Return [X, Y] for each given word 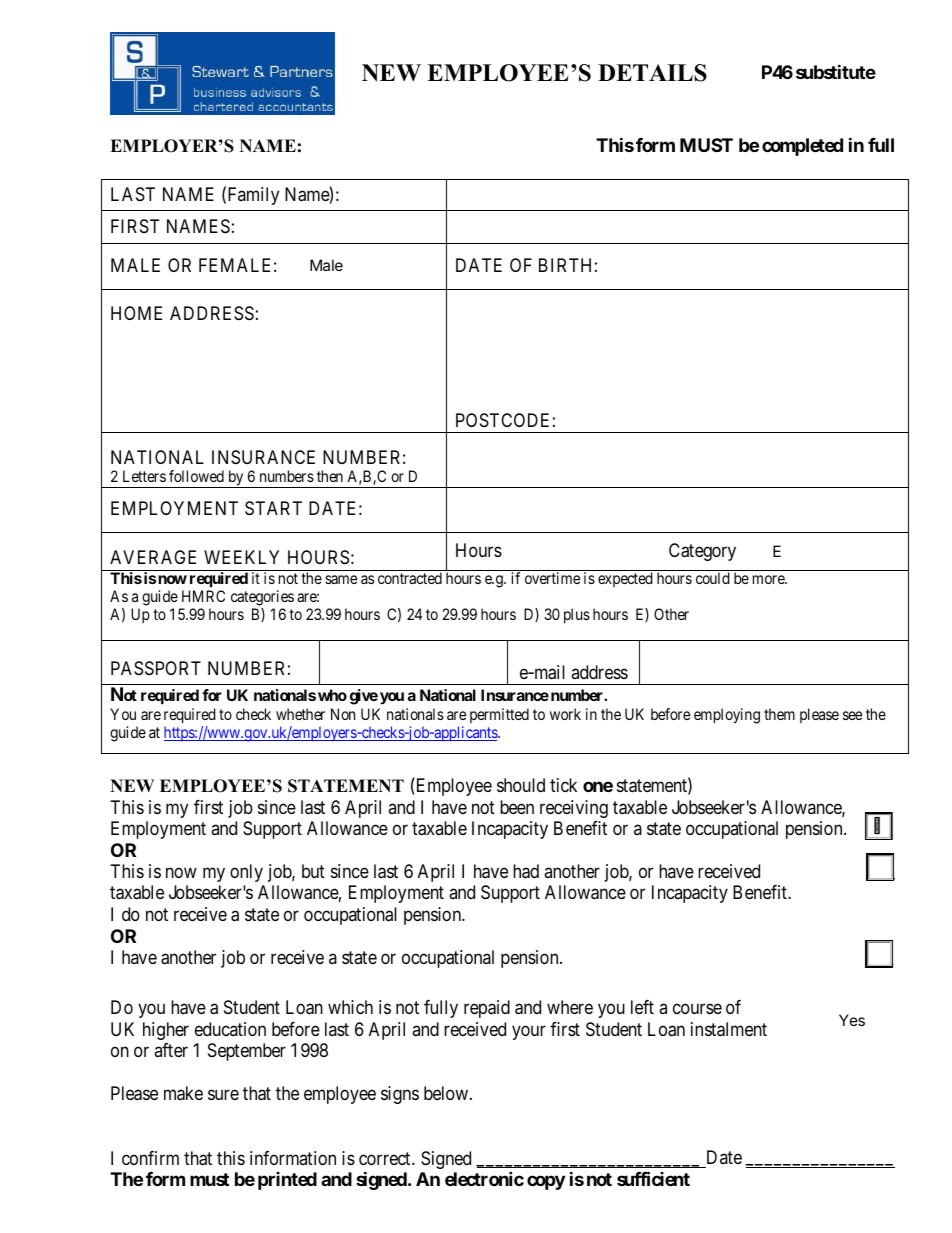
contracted [410, 578]
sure [223, 1094]
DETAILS [652, 73]
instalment [729, 1029]
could [713, 578]
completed [802, 147]
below [447, 1093]
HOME [136, 313]
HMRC [203, 596]
